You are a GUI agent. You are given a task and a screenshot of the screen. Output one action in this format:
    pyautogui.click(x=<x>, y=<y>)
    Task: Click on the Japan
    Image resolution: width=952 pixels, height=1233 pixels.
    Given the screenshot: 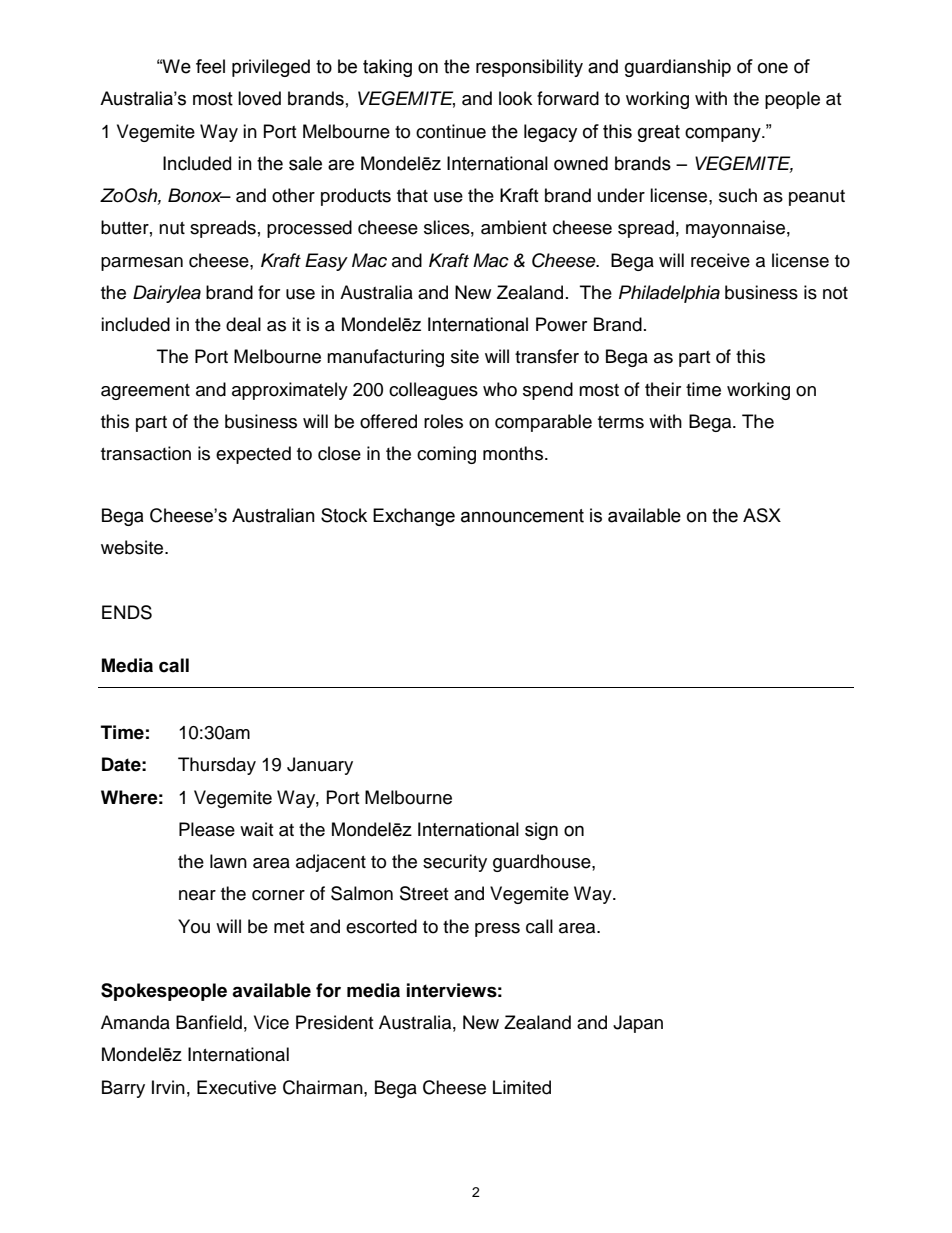 What is the action you would take?
    pyautogui.click(x=638, y=1024)
